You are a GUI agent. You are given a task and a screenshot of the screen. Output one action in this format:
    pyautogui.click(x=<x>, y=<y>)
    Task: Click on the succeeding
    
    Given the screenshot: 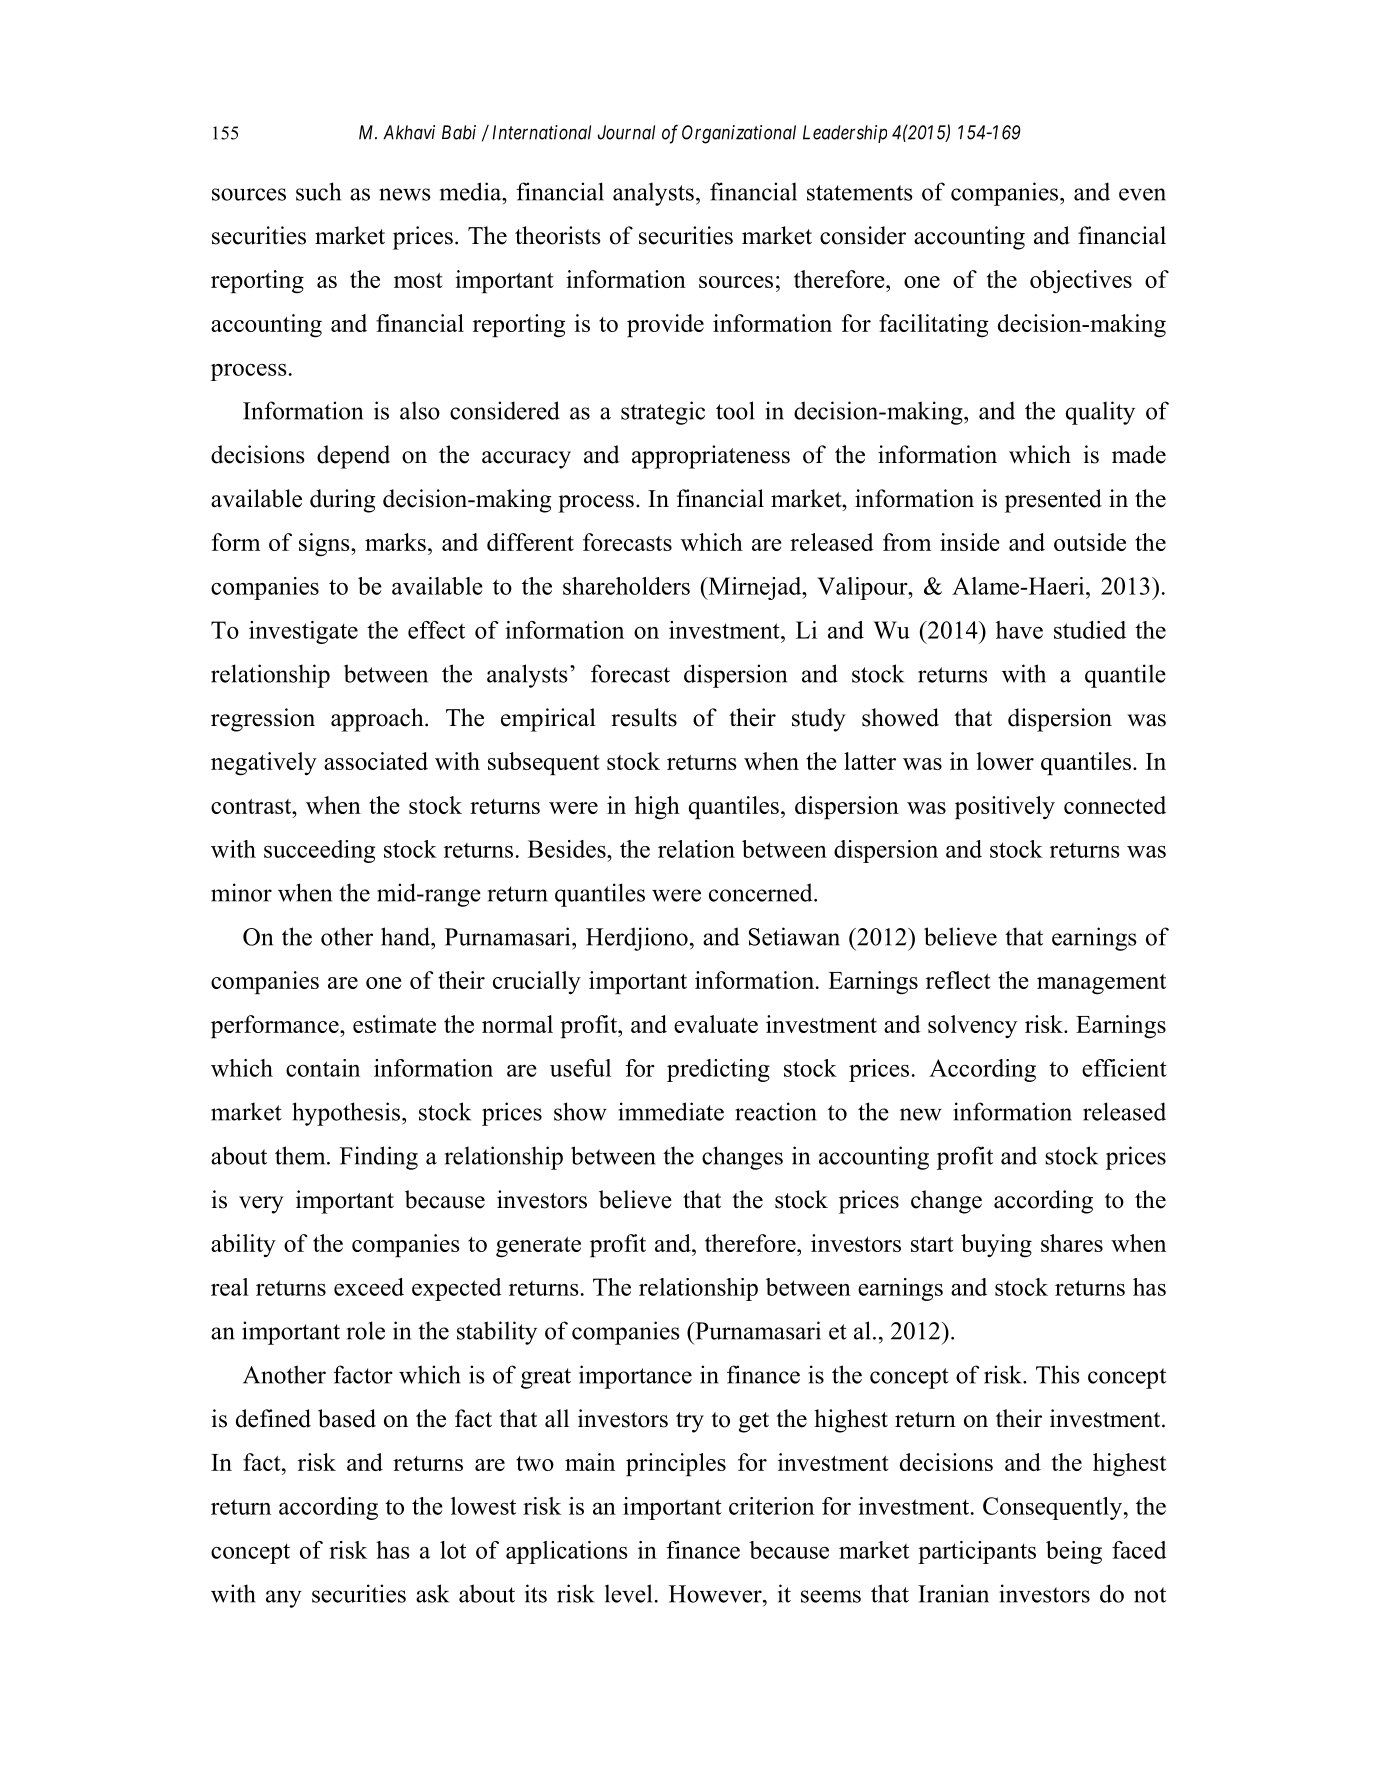 What is the action you would take?
    pyautogui.click(x=319, y=851)
